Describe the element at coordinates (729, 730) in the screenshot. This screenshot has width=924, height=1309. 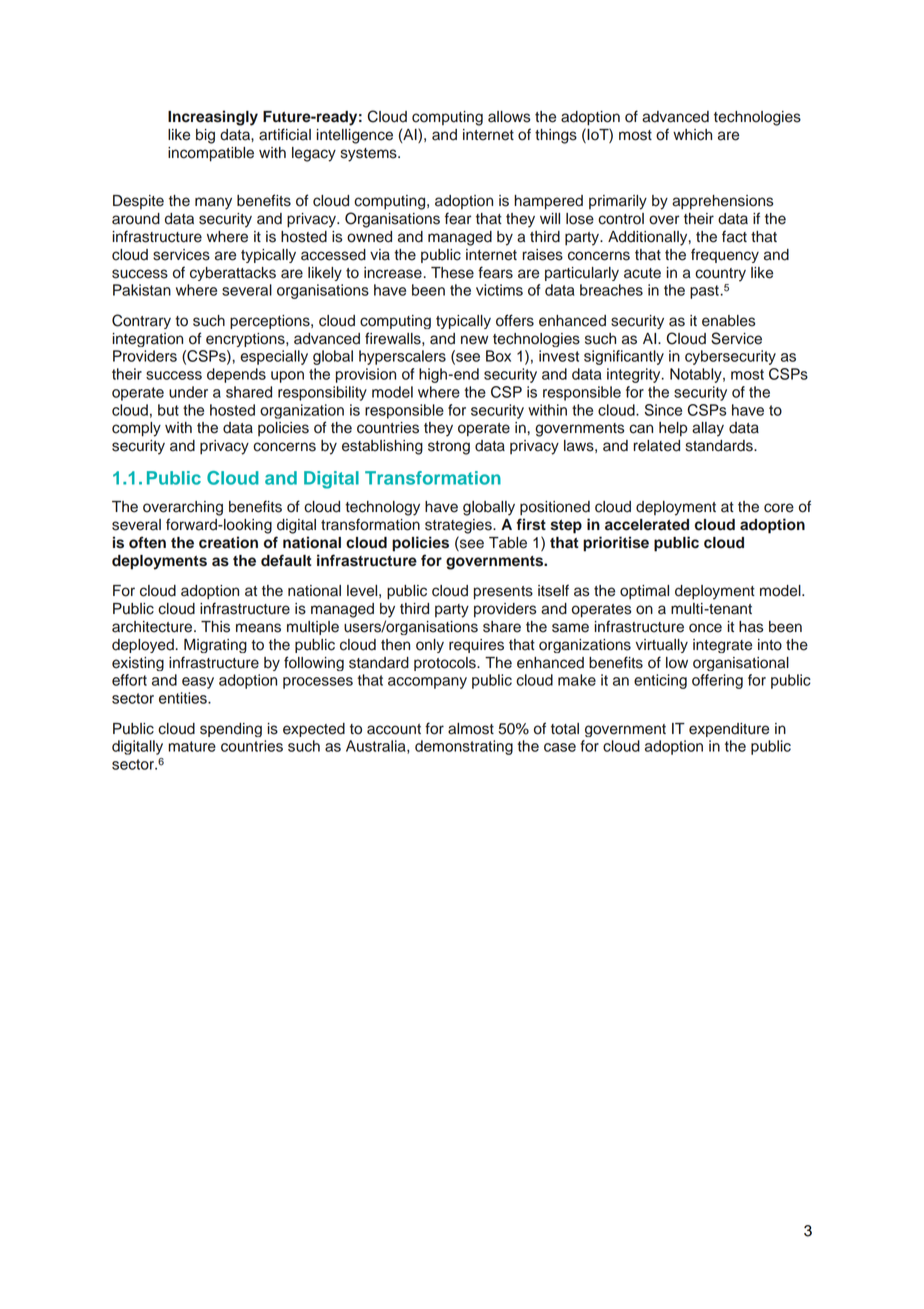
I see `expenditure` at that location.
